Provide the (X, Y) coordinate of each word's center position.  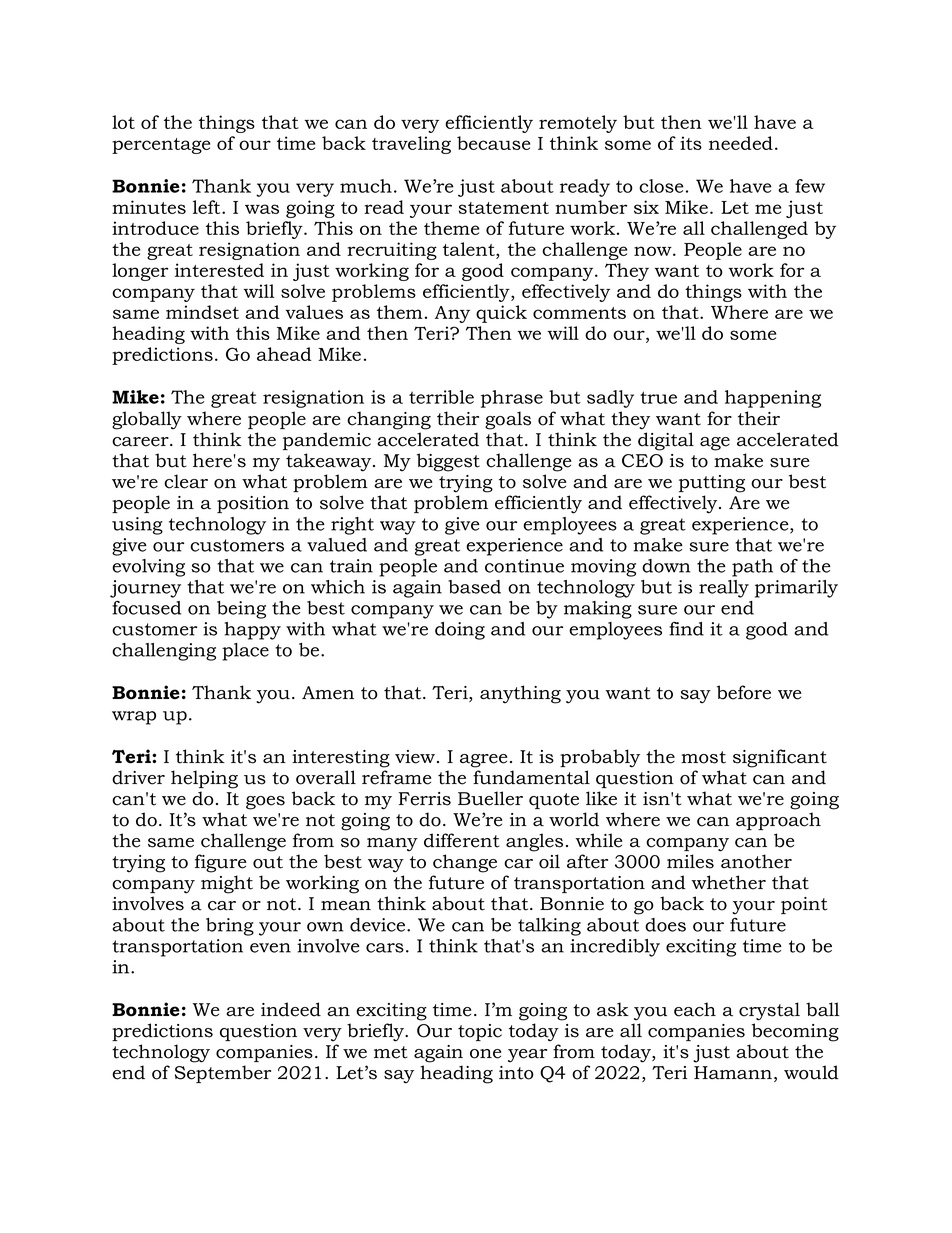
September (223, 1074)
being (241, 610)
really (724, 589)
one (486, 1054)
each (695, 1009)
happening (773, 399)
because (493, 143)
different (462, 840)
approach (778, 821)
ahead (284, 354)
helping (204, 779)
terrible (441, 397)
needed (741, 143)
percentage (161, 146)
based (474, 587)
